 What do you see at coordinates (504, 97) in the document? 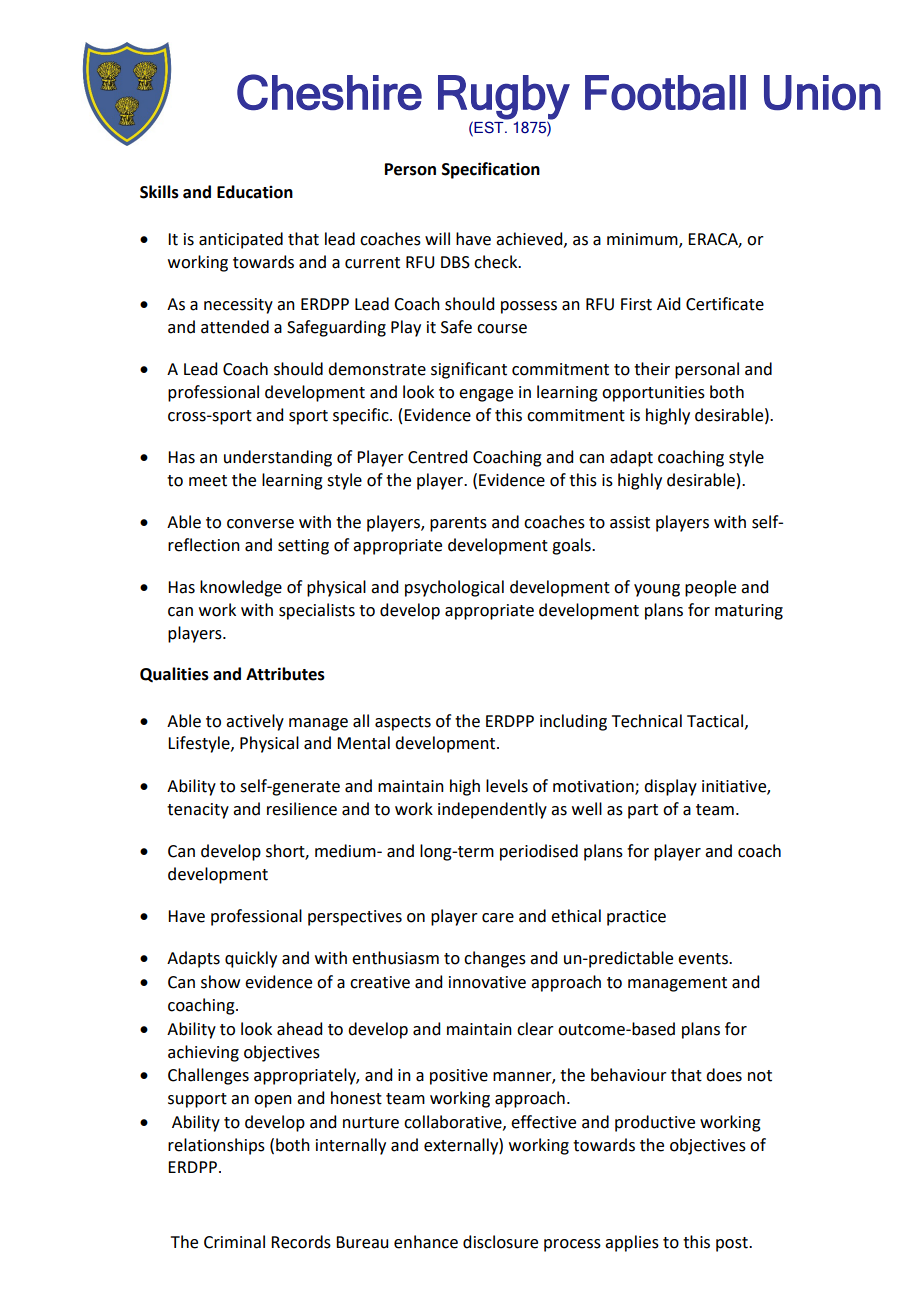
I see `Rugby` at bounding box center [504, 97].
